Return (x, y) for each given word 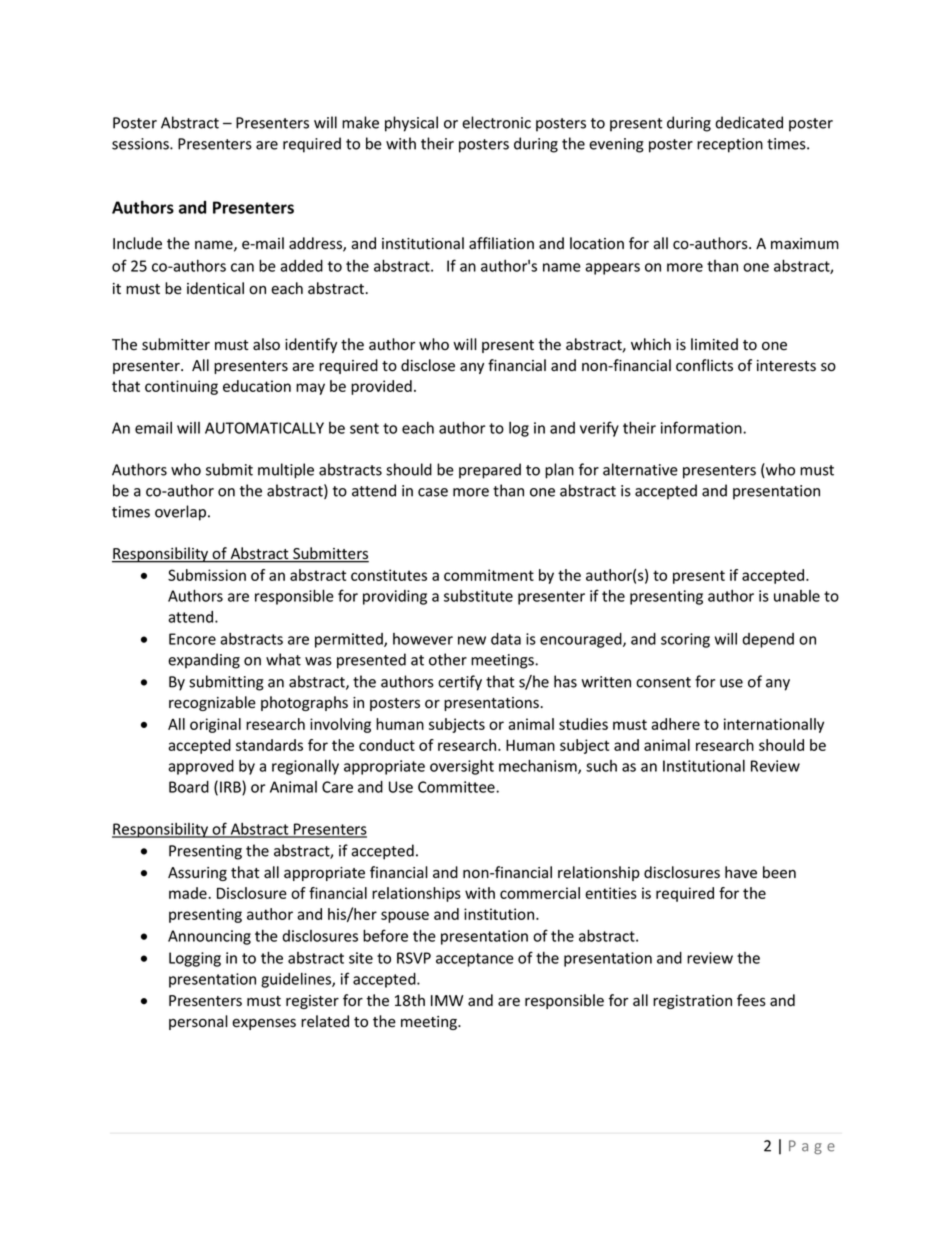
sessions (141, 144)
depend (768, 640)
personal (198, 1022)
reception (730, 145)
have (741, 872)
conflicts (704, 365)
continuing (181, 387)
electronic (496, 122)
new (472, 640)
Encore (192, 639)
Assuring (197, 874)
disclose (428, 365)
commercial (540, 893)
